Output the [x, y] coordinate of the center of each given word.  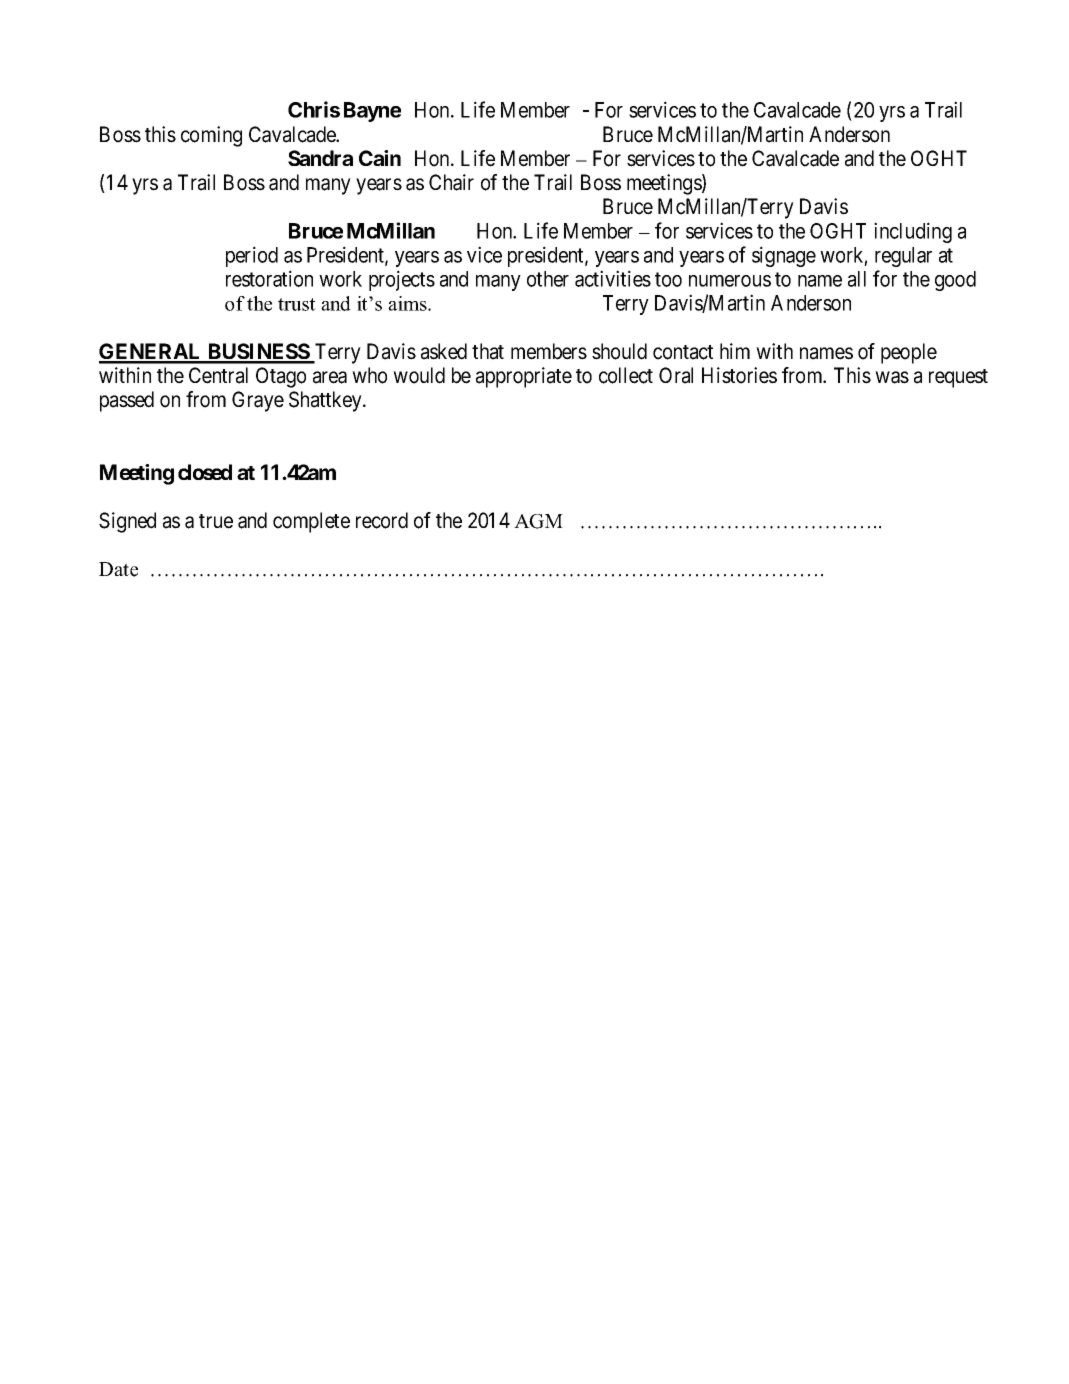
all [857, 279]
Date [118, 569]
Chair [451, 182]
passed [127, 401]
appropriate [524, 377]
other [548, 279]
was [892, 377]
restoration [269, 278]
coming [211, 136]
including [913, 232]
